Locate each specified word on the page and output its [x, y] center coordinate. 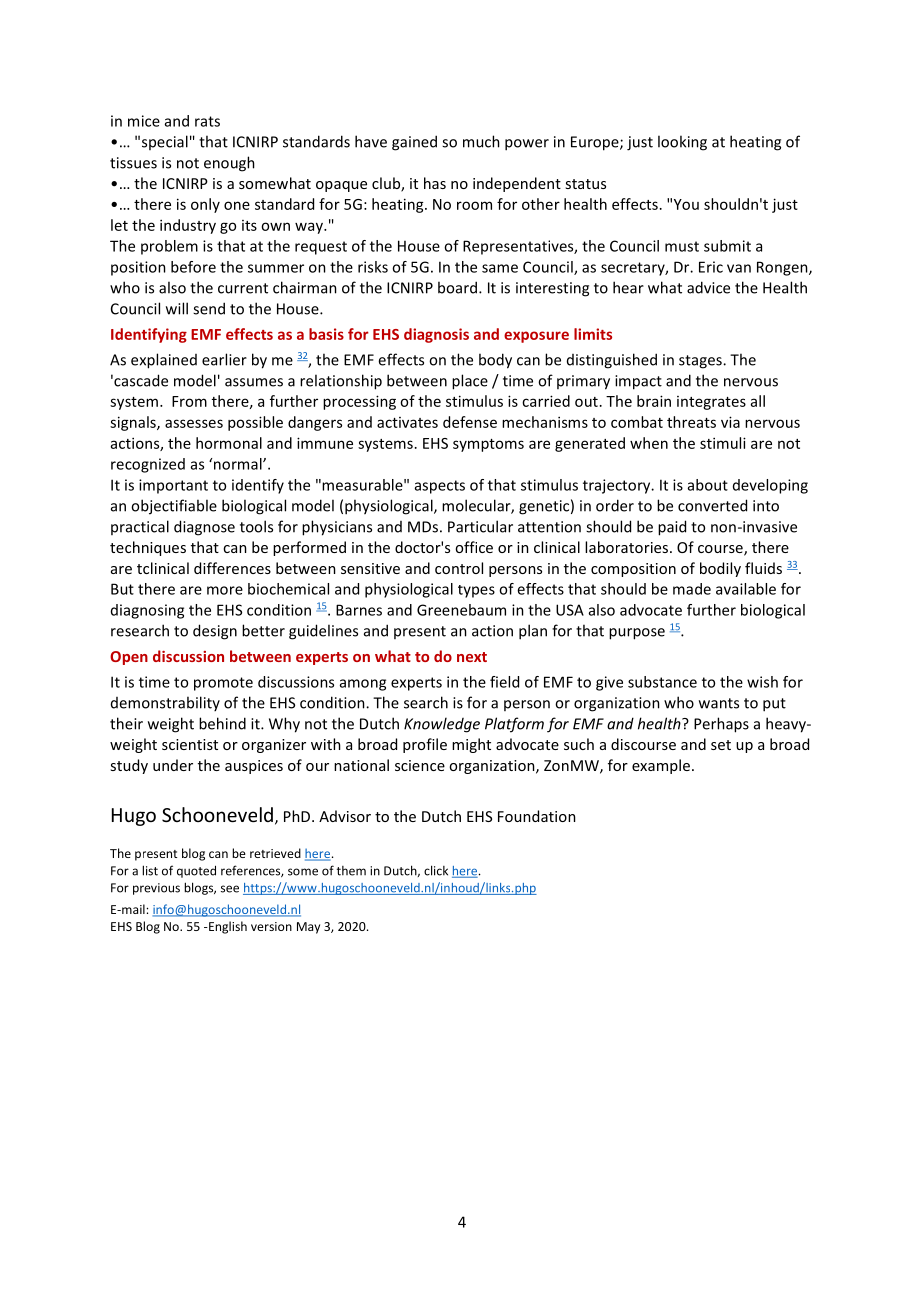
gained [414, 143]
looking [682, 143]
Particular [480, 526]
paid [672, 528]
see [230, 889]
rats [207, 121]
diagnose [204, 528]
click [436, 870]
